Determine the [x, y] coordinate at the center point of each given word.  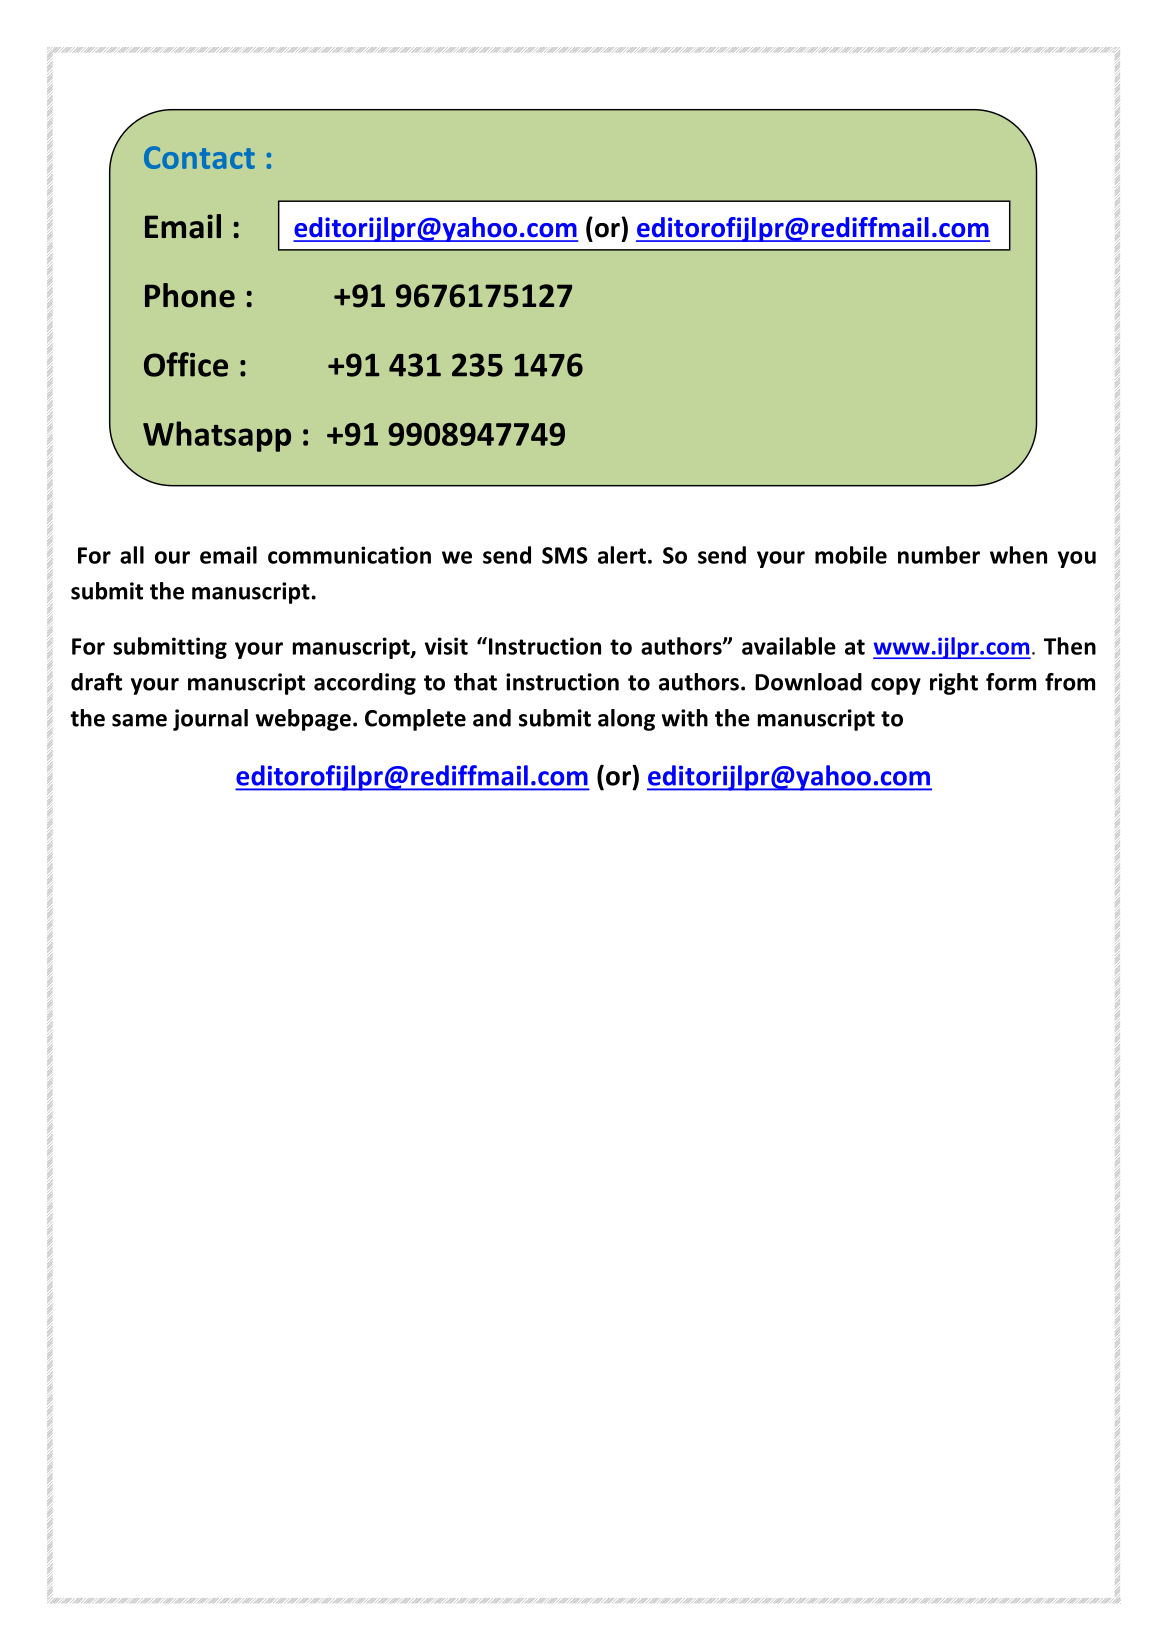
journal [210, 720]
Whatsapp [217, 436]
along [626, 720]
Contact [199, 157]
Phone [190, 295]
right [954, 684]
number [939, 555]
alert [622, 555]
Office [186, 364]
